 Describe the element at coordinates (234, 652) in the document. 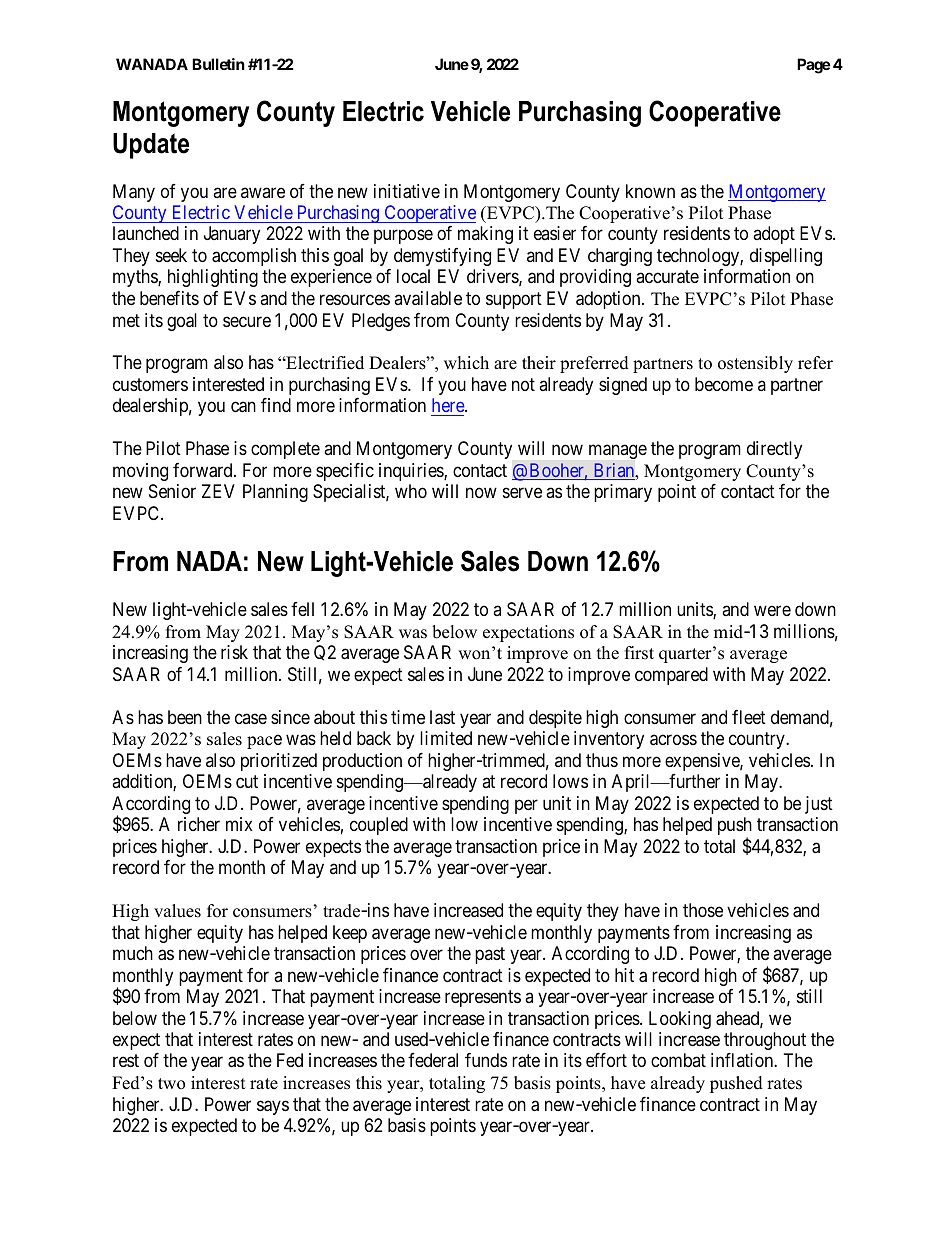

I see `risk` at that location.
